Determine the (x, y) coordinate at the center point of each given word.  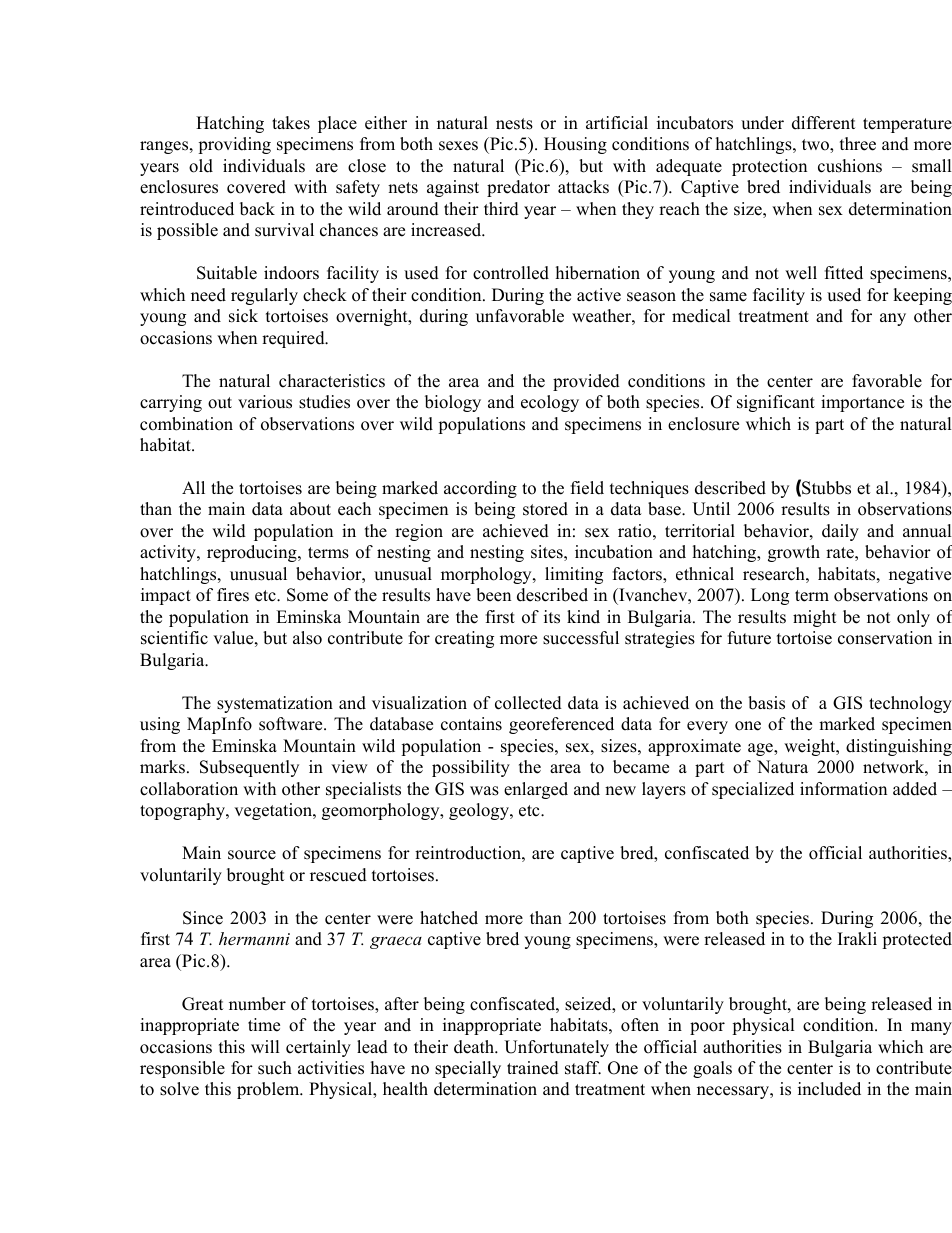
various (265, 402)
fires (233, 595)
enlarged (536, 790)
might (815, 618)
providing (234, 145)
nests (514, 124)
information (843, 789)
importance (862, 403)
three (858, 144)
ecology (550, 403)
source (252, 855)
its (552, 617)
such (275, 1068)
